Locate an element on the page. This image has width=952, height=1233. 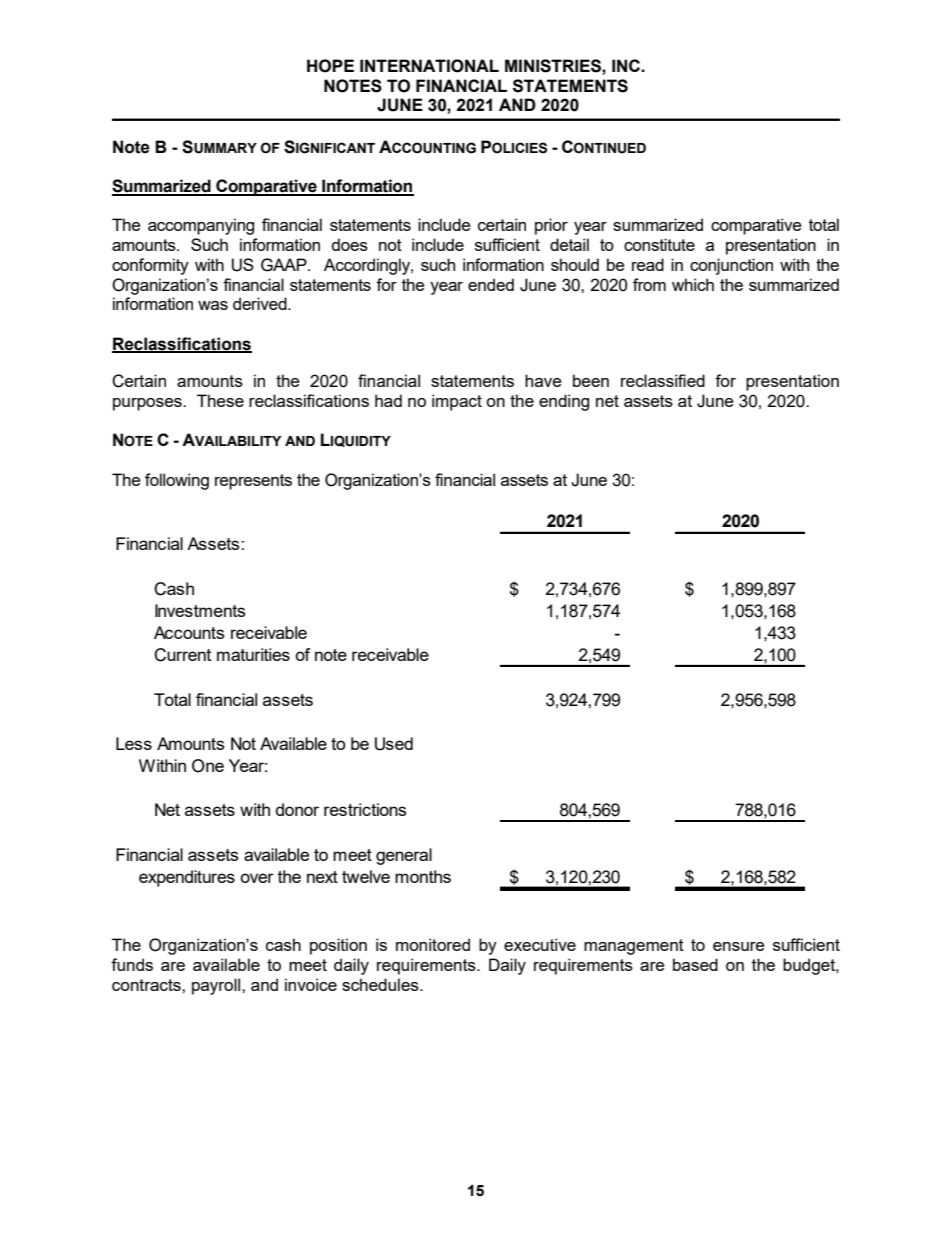
HOPE is located at coordinates (330, 66).
